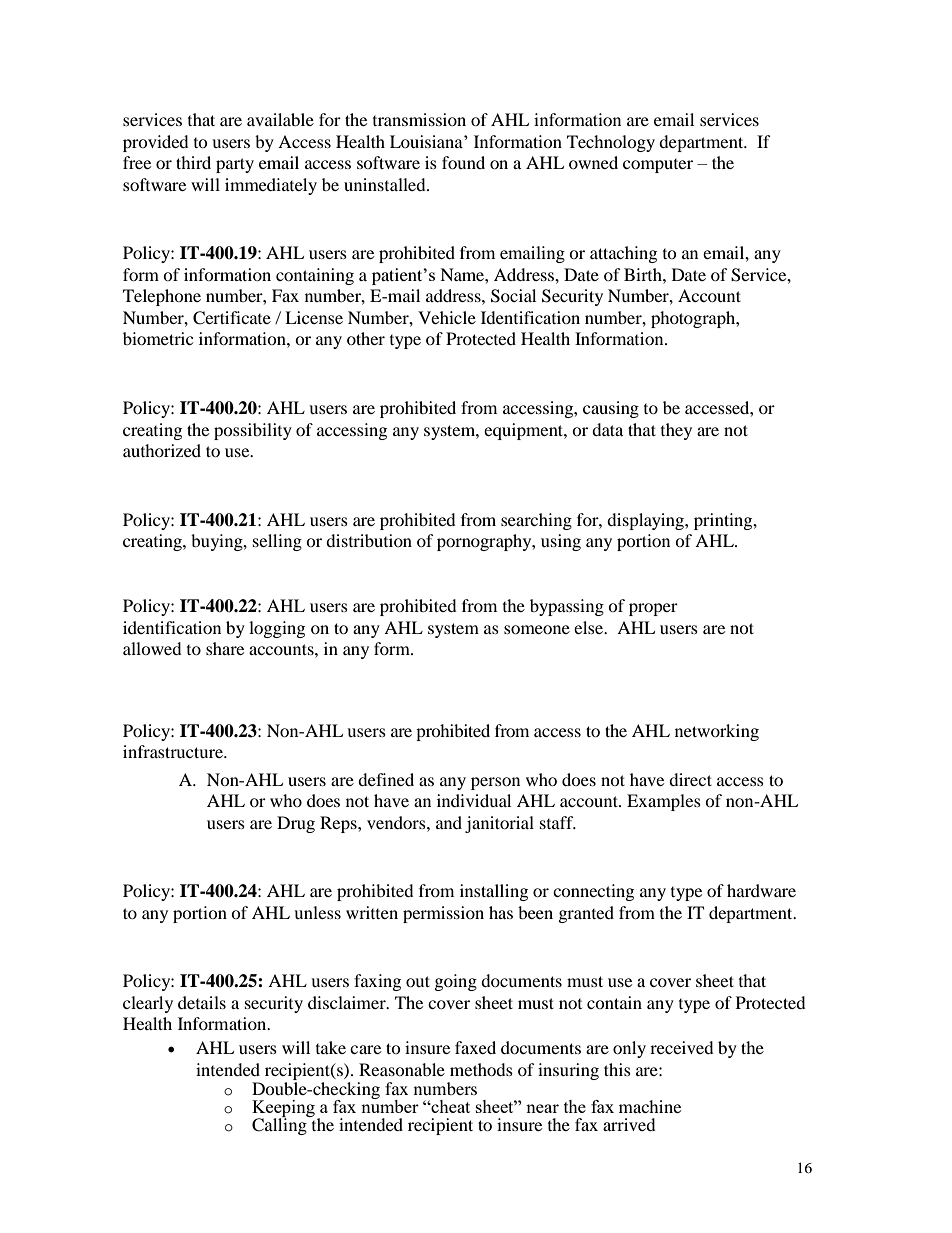 The width and height of the image is (952, 1233). I want to click on share, so click(225, 648).
